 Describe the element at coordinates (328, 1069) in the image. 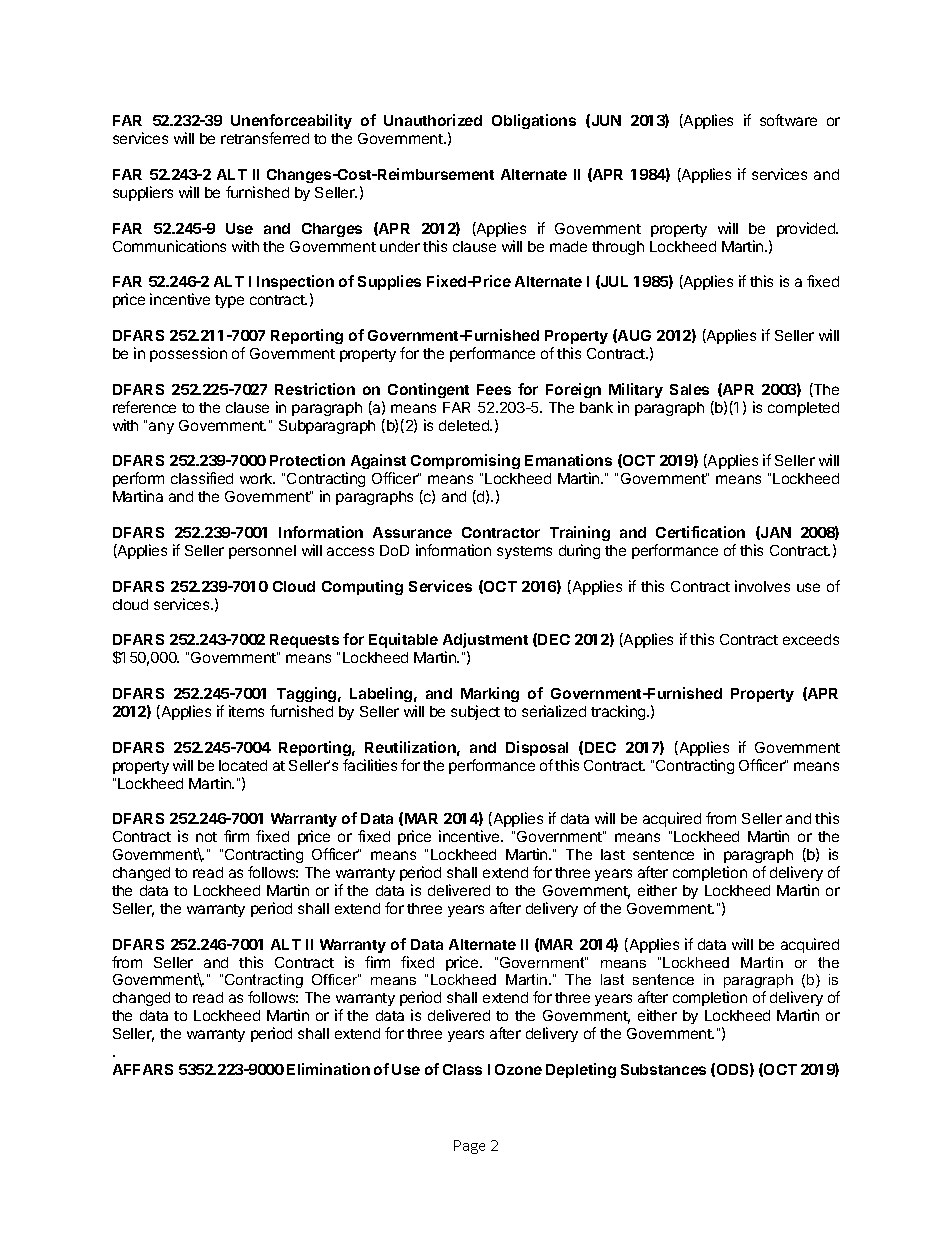

I see `Elimination` at that location.
